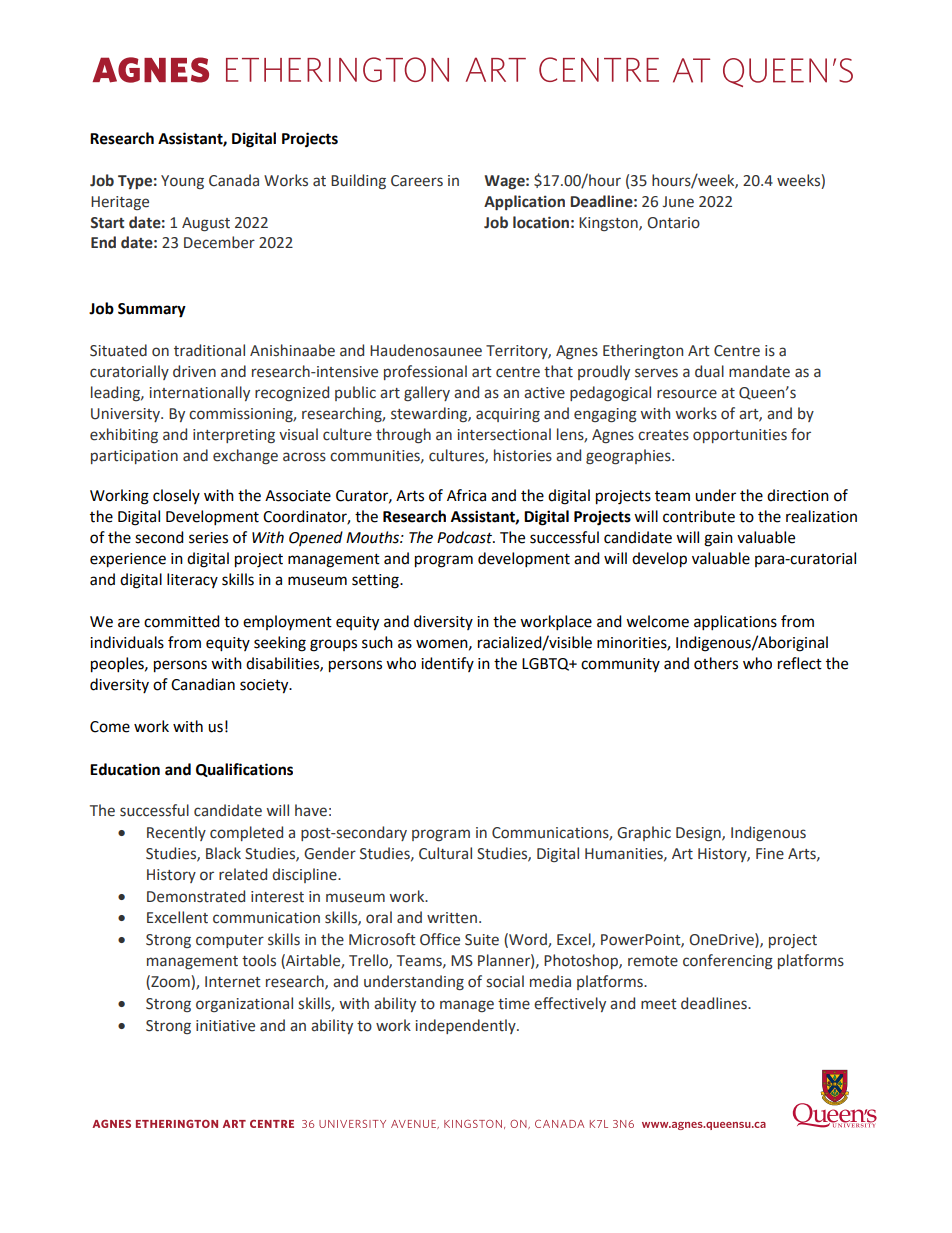 The image size is (952, 1233). What do you see at coordinates (716, 663) in the screenshot?
I see `others` at bounding box center [716, 663].
